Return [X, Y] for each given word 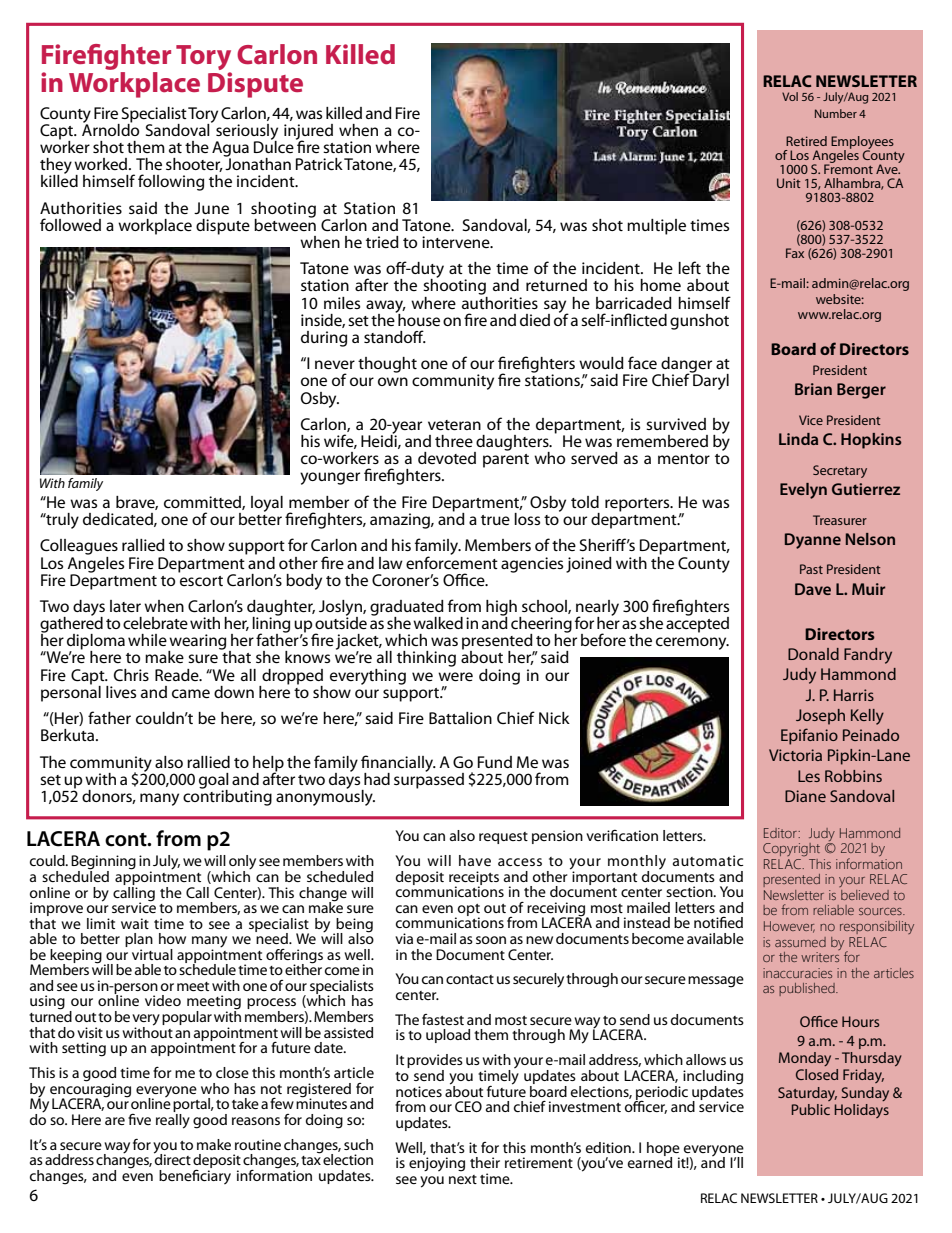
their [485, 1162]
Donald [813, 654]
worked [102, 164]
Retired [806, 141]
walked [438, 623]
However [789, 927]
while [147, 640]
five [139, 1119]
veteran [454, 425]
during [324, 339]
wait [135, 923]
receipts [474, 879]
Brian [813, 389]
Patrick [319, 164]
